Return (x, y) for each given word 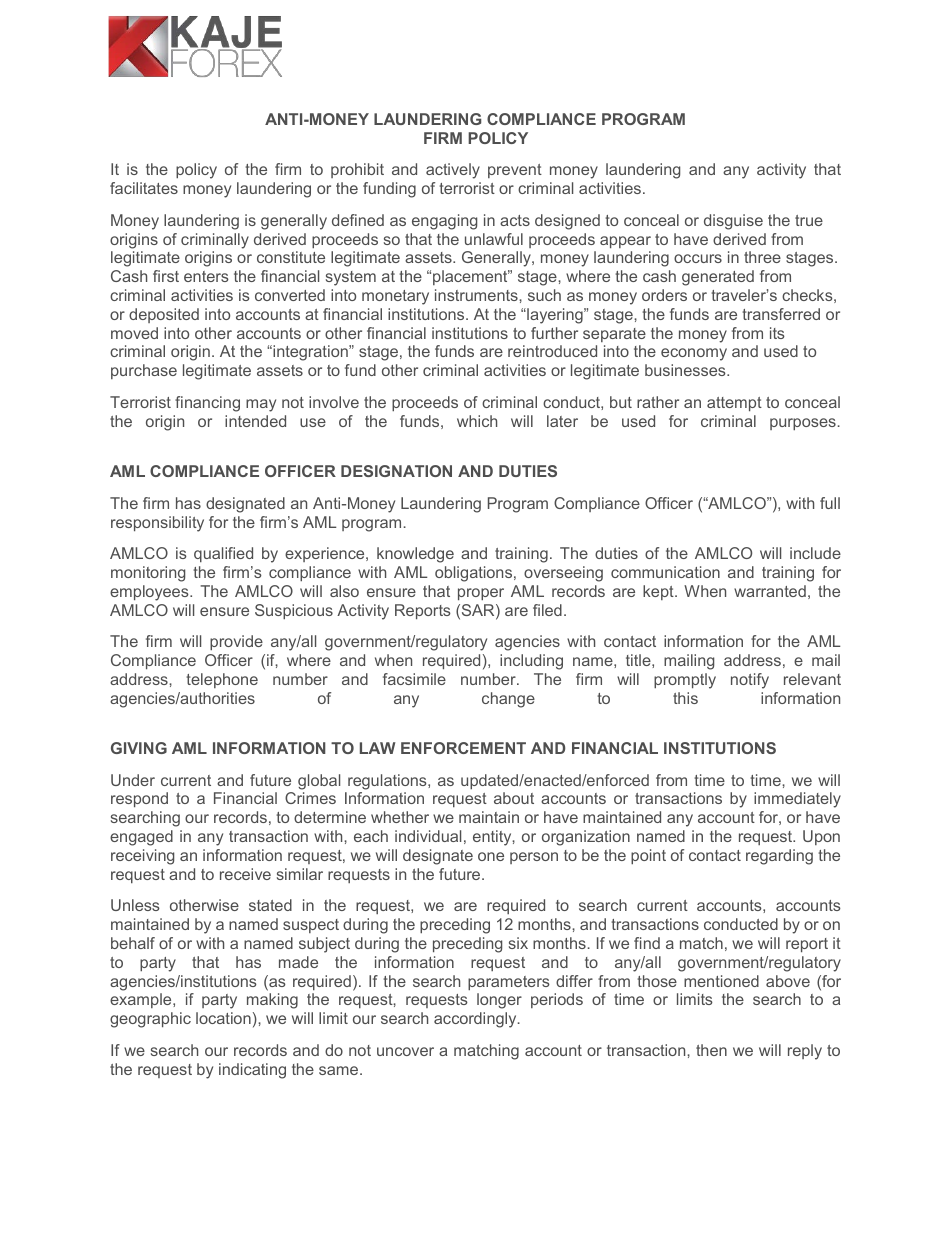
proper (481, 594)
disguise (733, 222)
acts (515, 220)
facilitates (144, 188)
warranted (770, 591)
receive (245, 874)
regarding (779, 857)
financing (207, 404)
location (223, 1018)
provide (236, 642)
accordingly (476, 1020)
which (477, 421)
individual (428, 836)
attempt (734, 404)
